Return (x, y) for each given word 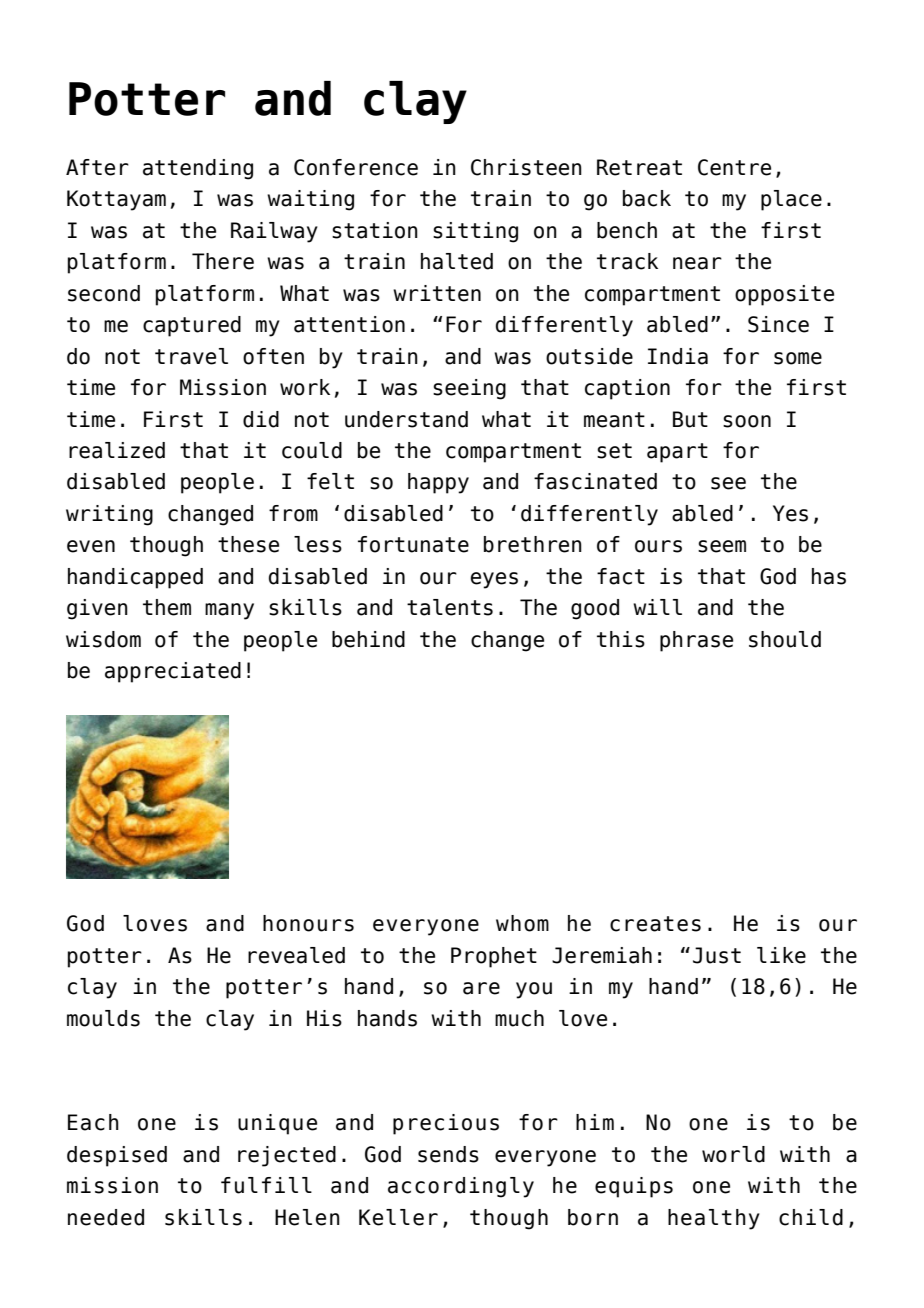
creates (655, 924)
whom (522, 923)
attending (198, 169)
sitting (475, 232)
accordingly (461, 1187)
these (248, 544)
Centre (734, 167)
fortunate (413, 544)
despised (117, 1156)
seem (722, 546)
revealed (296, 955)
